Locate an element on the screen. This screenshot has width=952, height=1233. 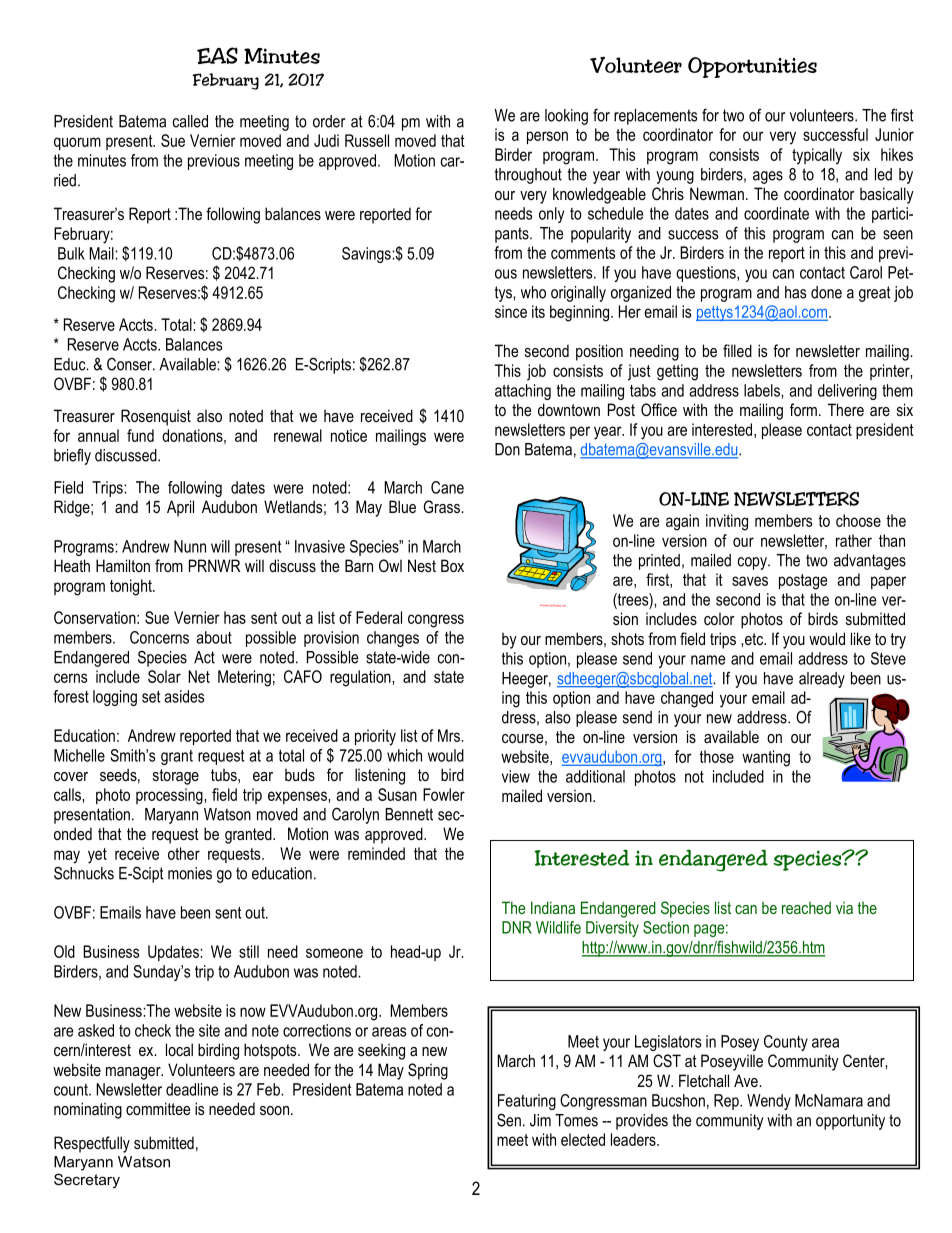
opportunity is located at coordinates (850, 1122).
